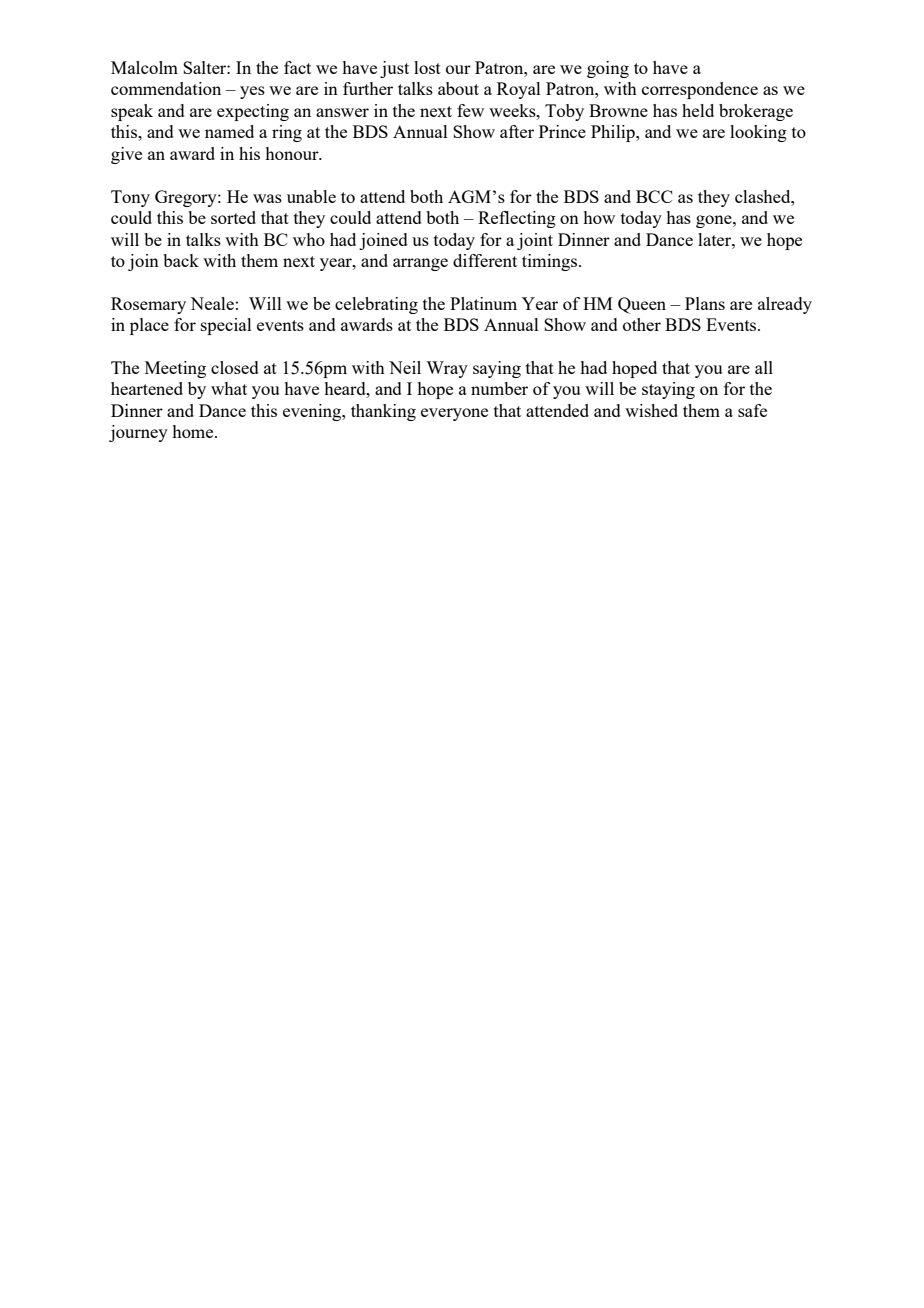  Describe the element at coordinates (226, 326) in the image. I see `special` at that location.
